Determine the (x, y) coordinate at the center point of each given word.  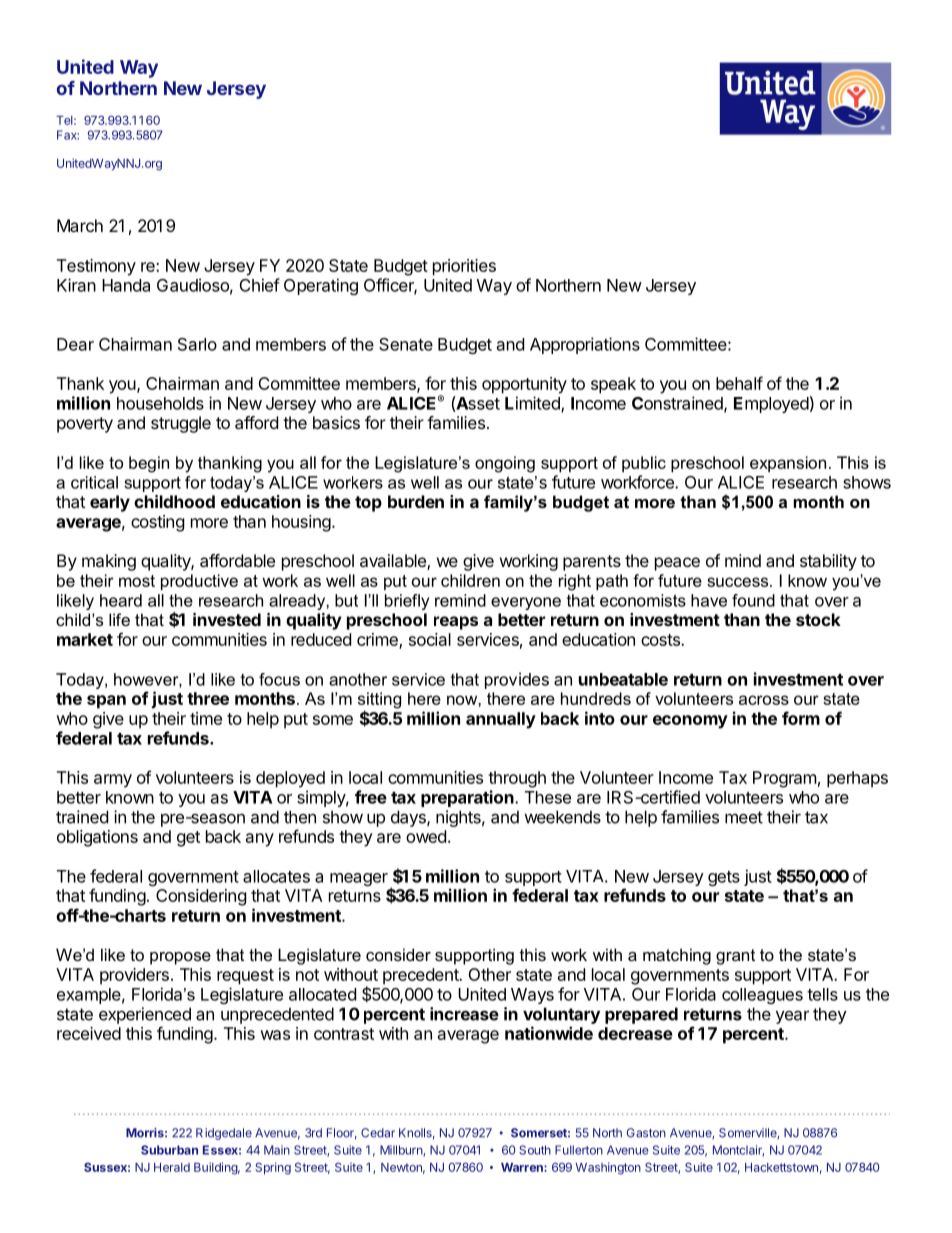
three (208, 698)
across (764, 700)
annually (501, 720)
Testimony (96, 267)
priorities (464, 267)
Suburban (169, 1150)
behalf (739, 383)
